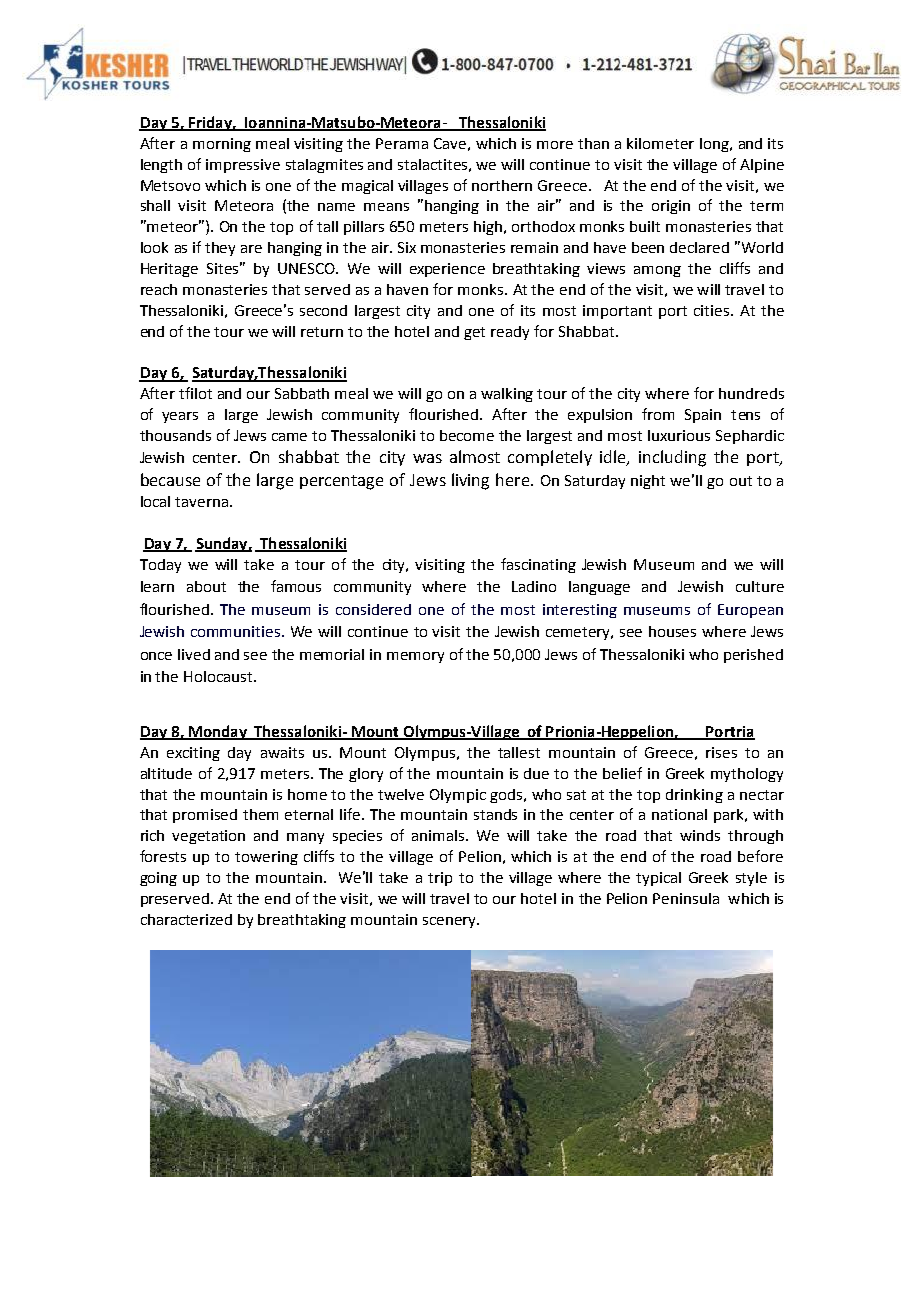 This screenshot has height=1308, width=924. Describe the element at coordinates (470, 481) in the screenshot. I see `living` at that location.
